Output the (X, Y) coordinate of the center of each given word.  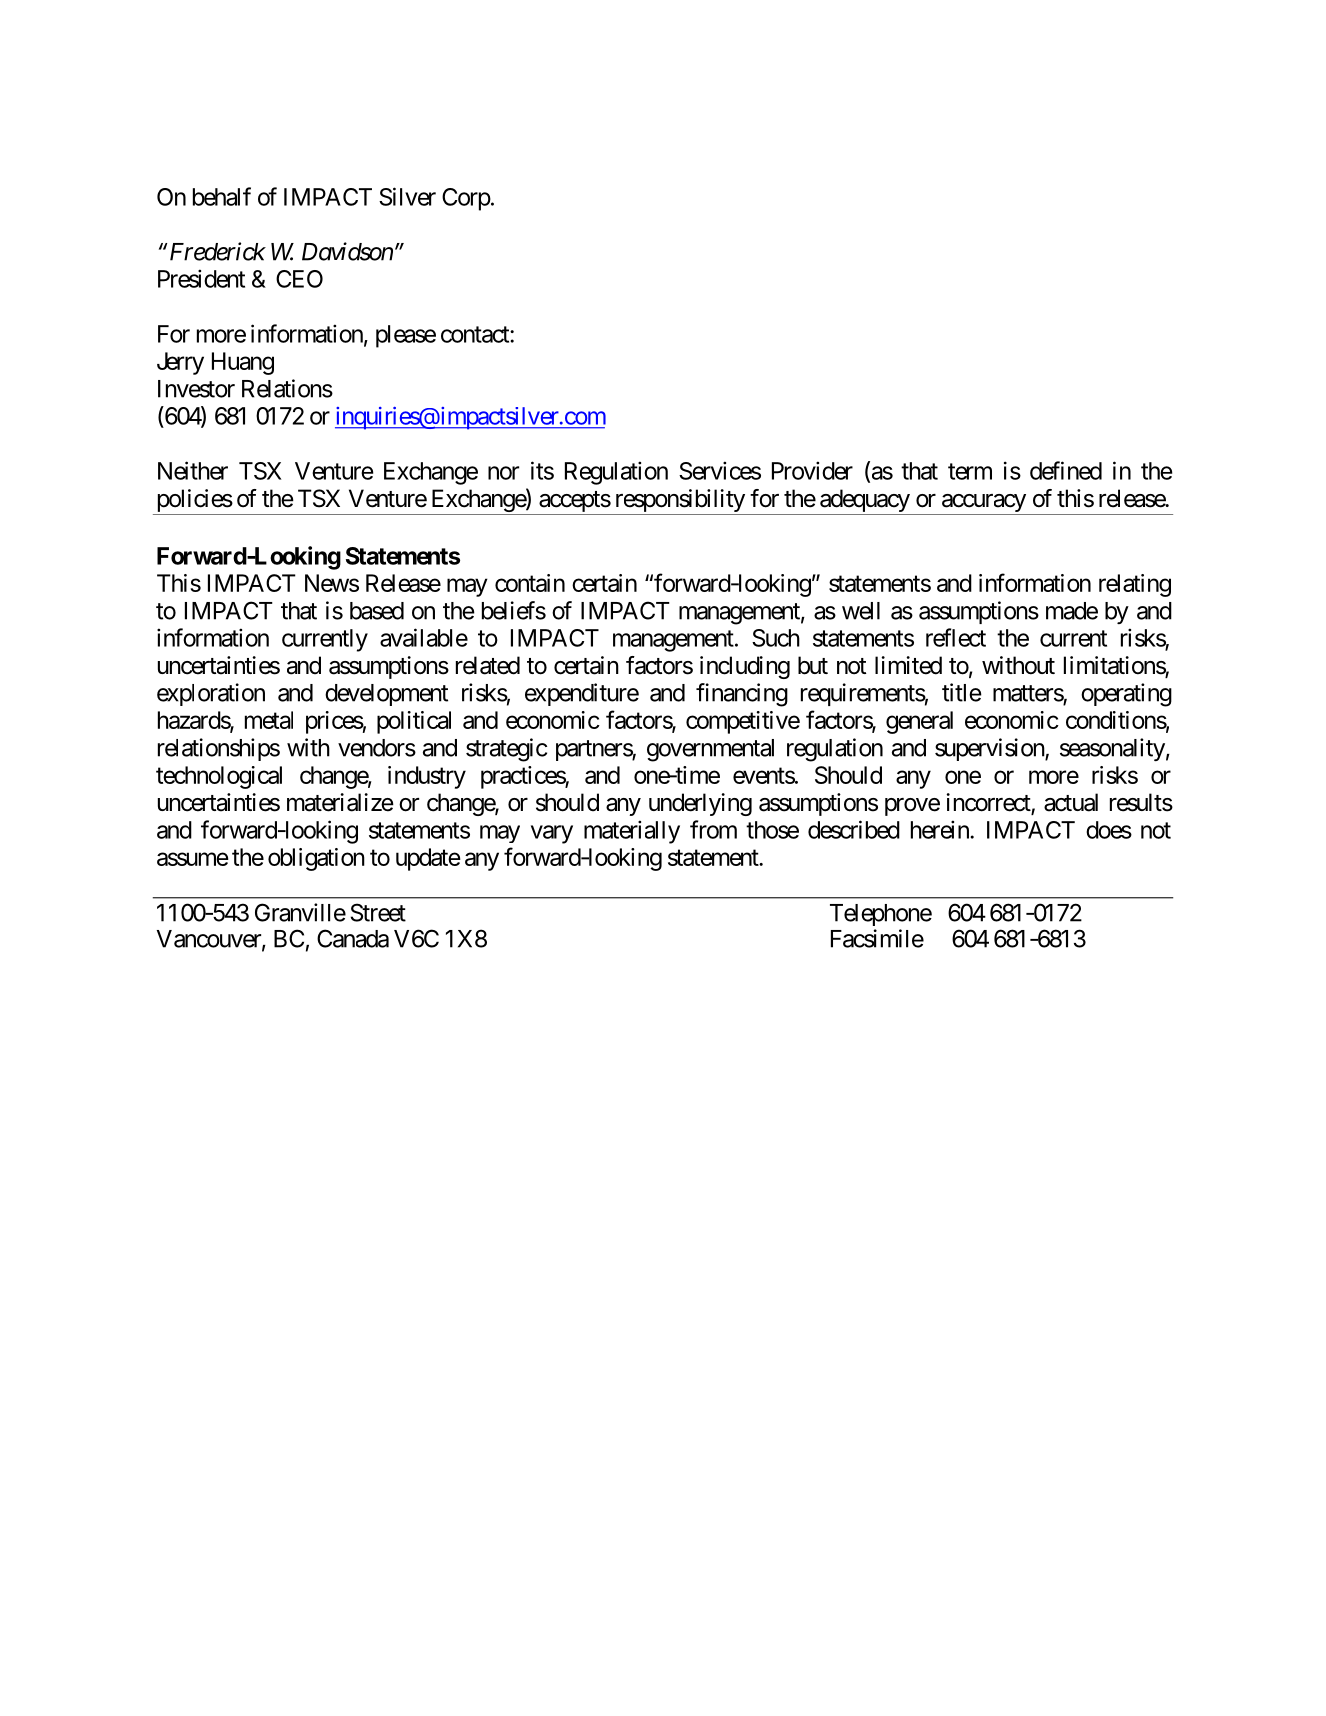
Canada (353, 938)
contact (476, 334)
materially (632, 832)
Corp (466, 199)
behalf (222, 196)
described (854, 829)
